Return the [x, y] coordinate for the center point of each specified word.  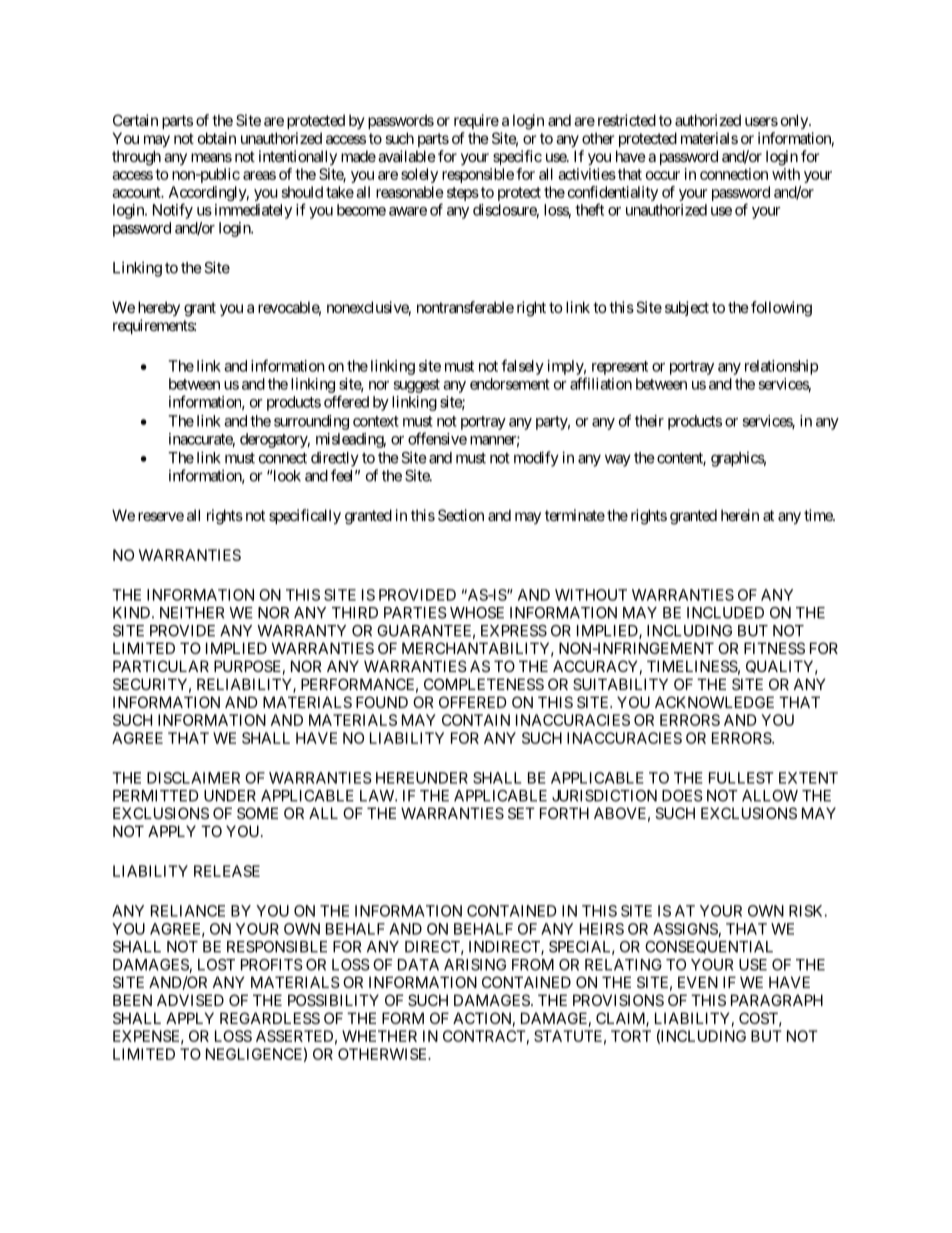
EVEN [698, 982]
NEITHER [192, 613]
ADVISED [190, 1000]
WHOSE [477, 613]
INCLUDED [725, 613]
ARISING [475, 965]
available [407, 156]
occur [663, 175]
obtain [217, 138]
